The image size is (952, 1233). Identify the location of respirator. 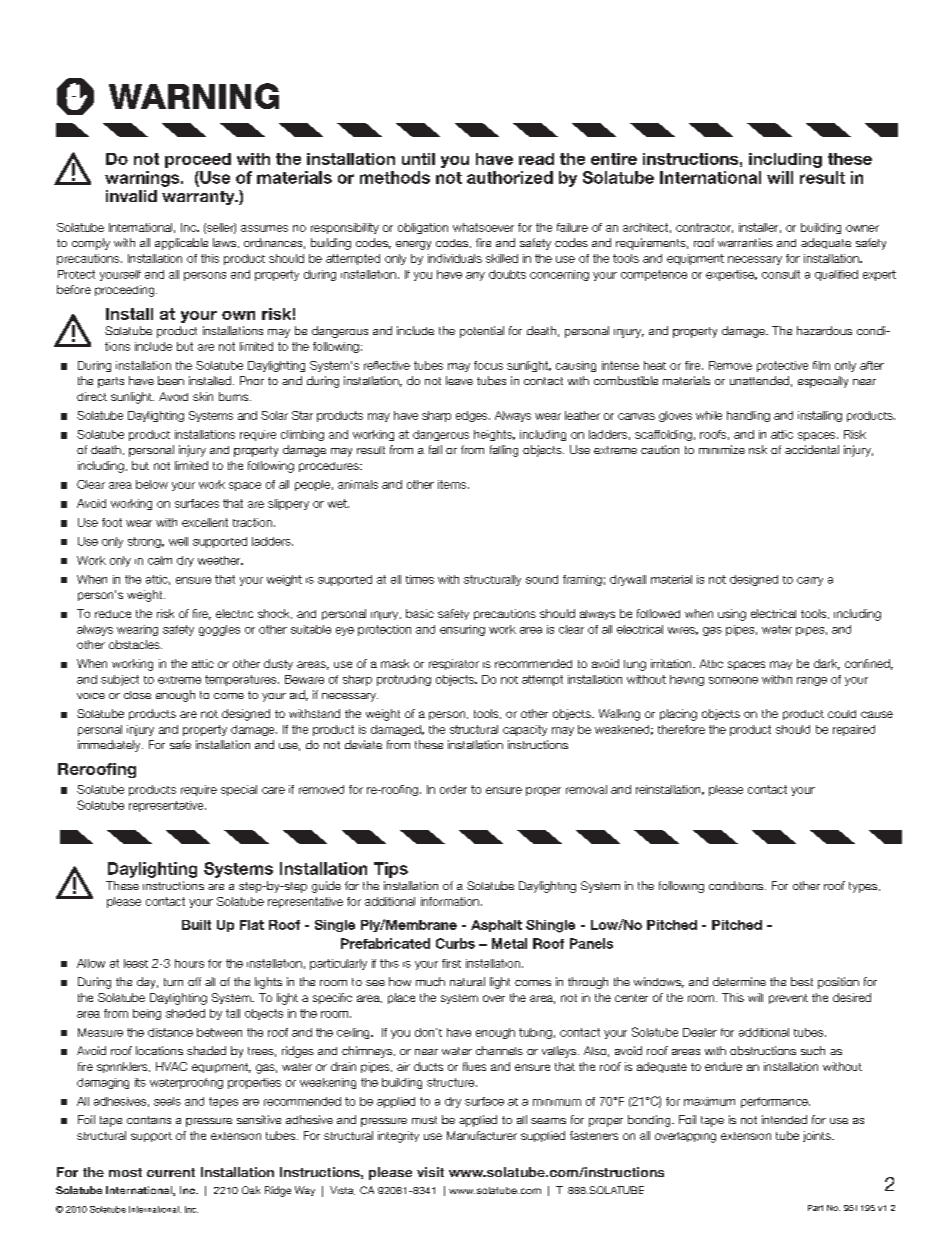
(454, 664).
